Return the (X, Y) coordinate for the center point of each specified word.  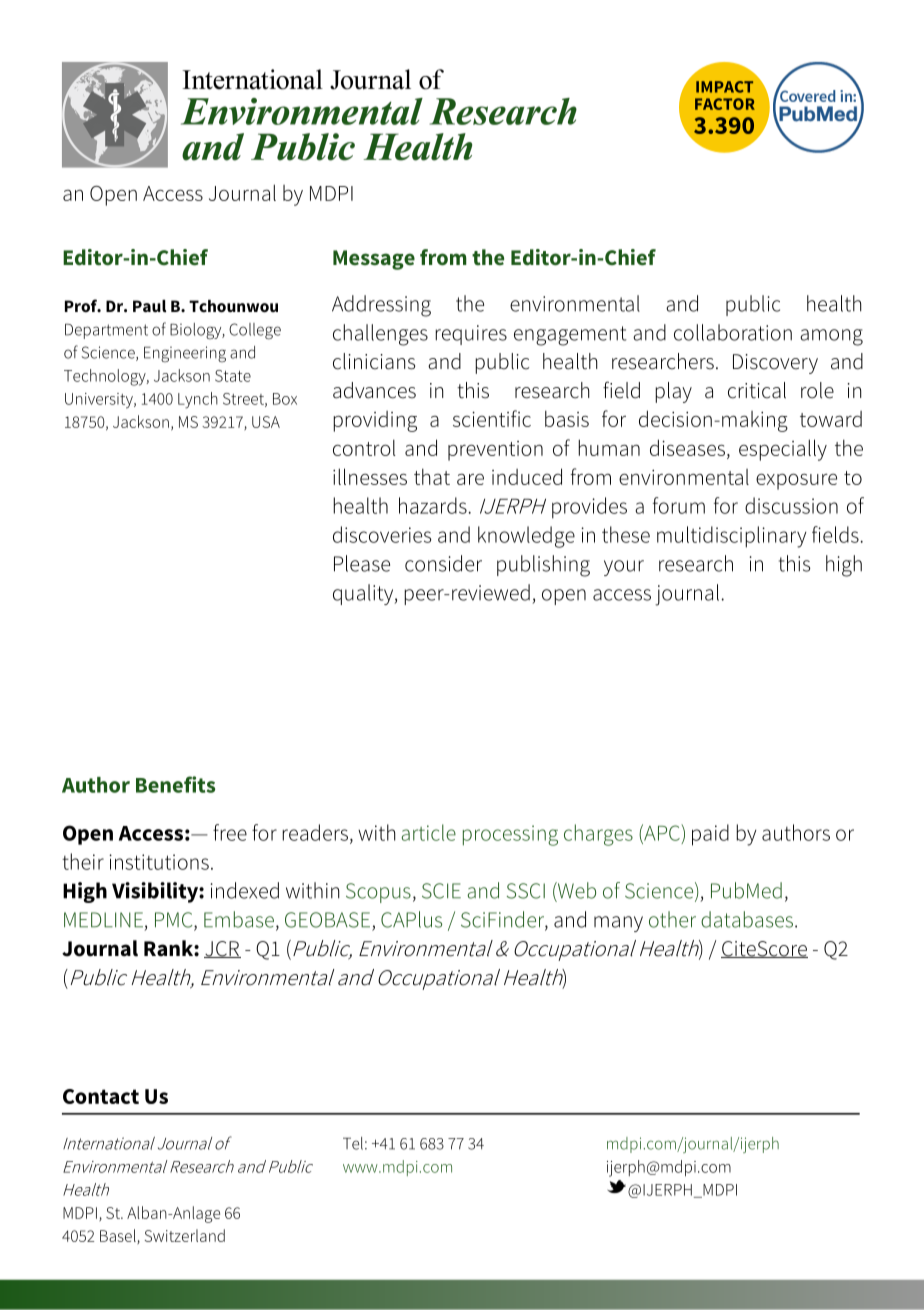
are (470, 479)
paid (710, 835)
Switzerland (185, 1235)
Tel (353, 1143)
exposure (796, 481)
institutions (159, 862)
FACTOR (725, 104)
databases (747, 919)
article (428, 832)
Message (374, 260)
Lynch (198, 400)
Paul (149, 306)
